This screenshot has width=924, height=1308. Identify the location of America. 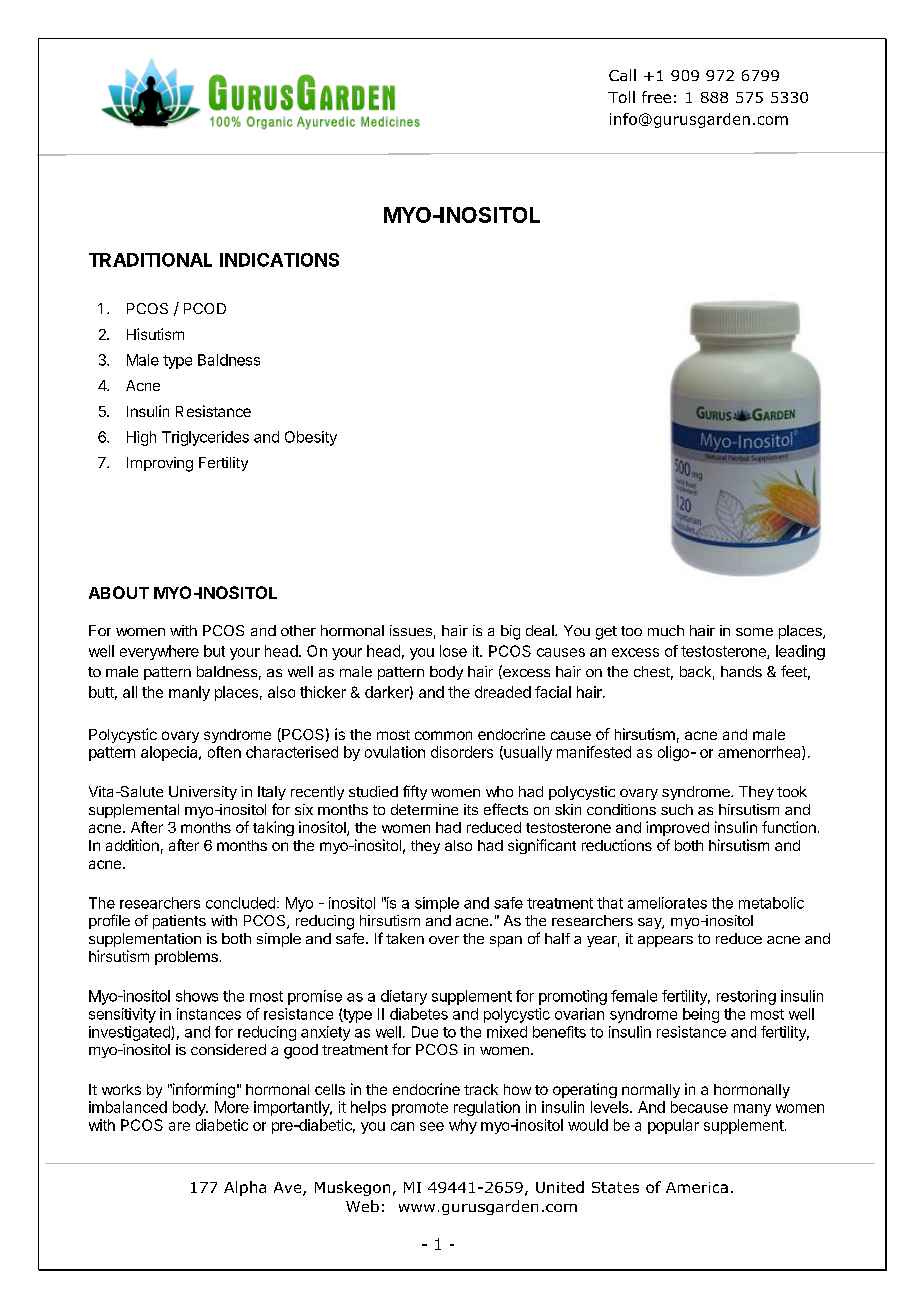
(697, 1187).
